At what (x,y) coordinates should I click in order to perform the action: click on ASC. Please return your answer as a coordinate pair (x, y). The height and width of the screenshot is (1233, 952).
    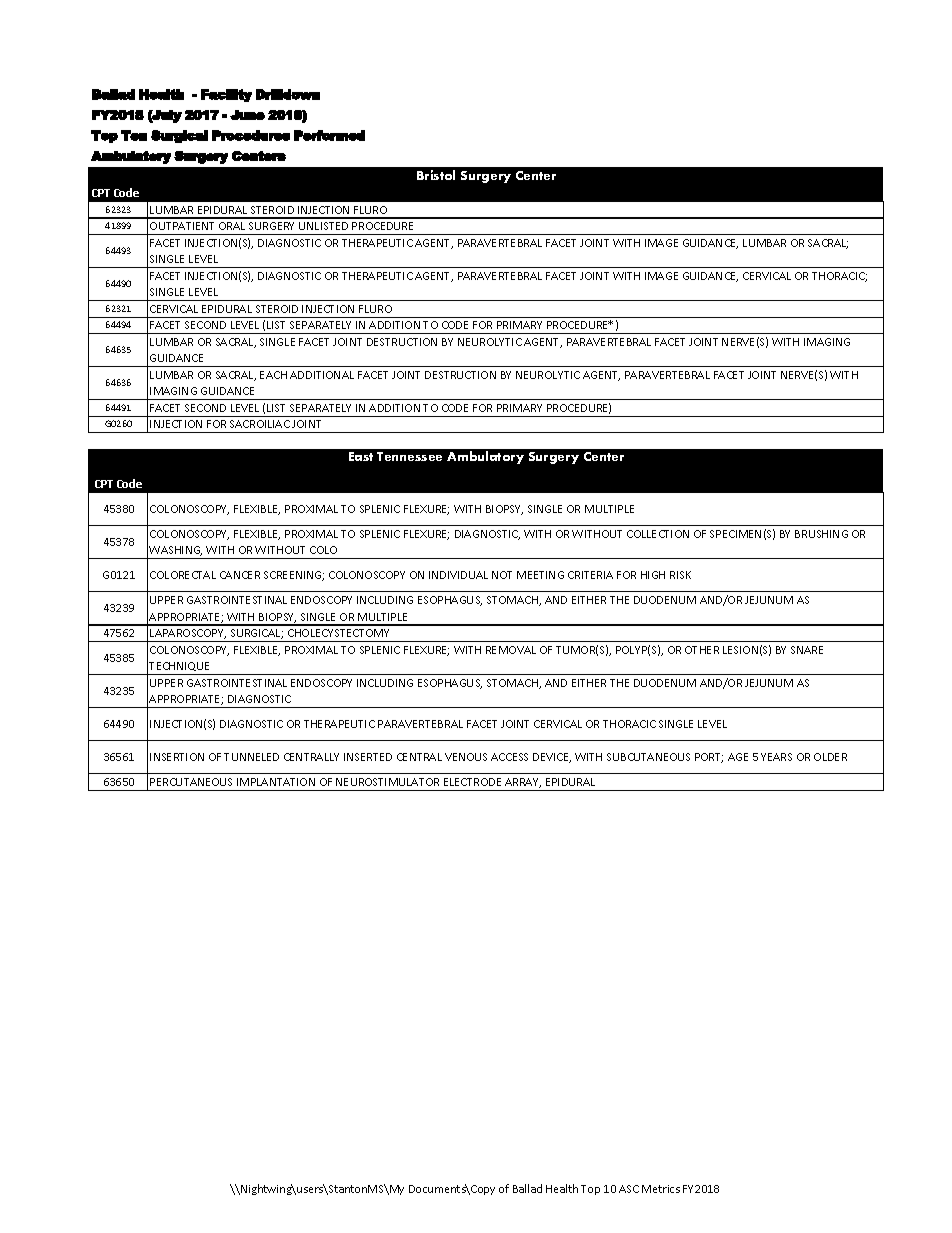
    Looking at the image, I should click on (629, 1189).
